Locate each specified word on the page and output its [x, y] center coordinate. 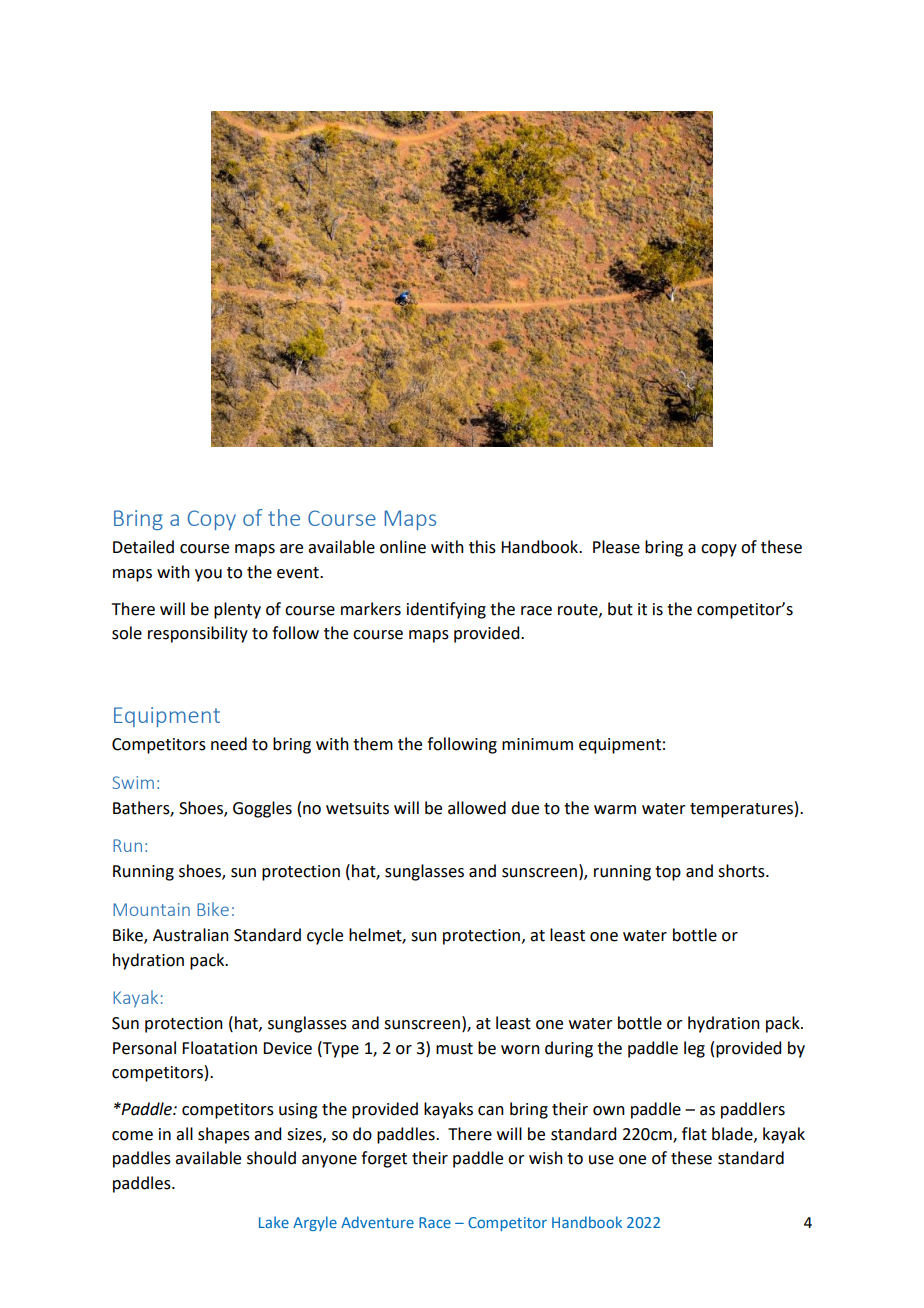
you [208, 575]
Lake [274, 1222]
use [601, 1160]
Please [616, 547]
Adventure [377, 1222]
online [403, 547]
